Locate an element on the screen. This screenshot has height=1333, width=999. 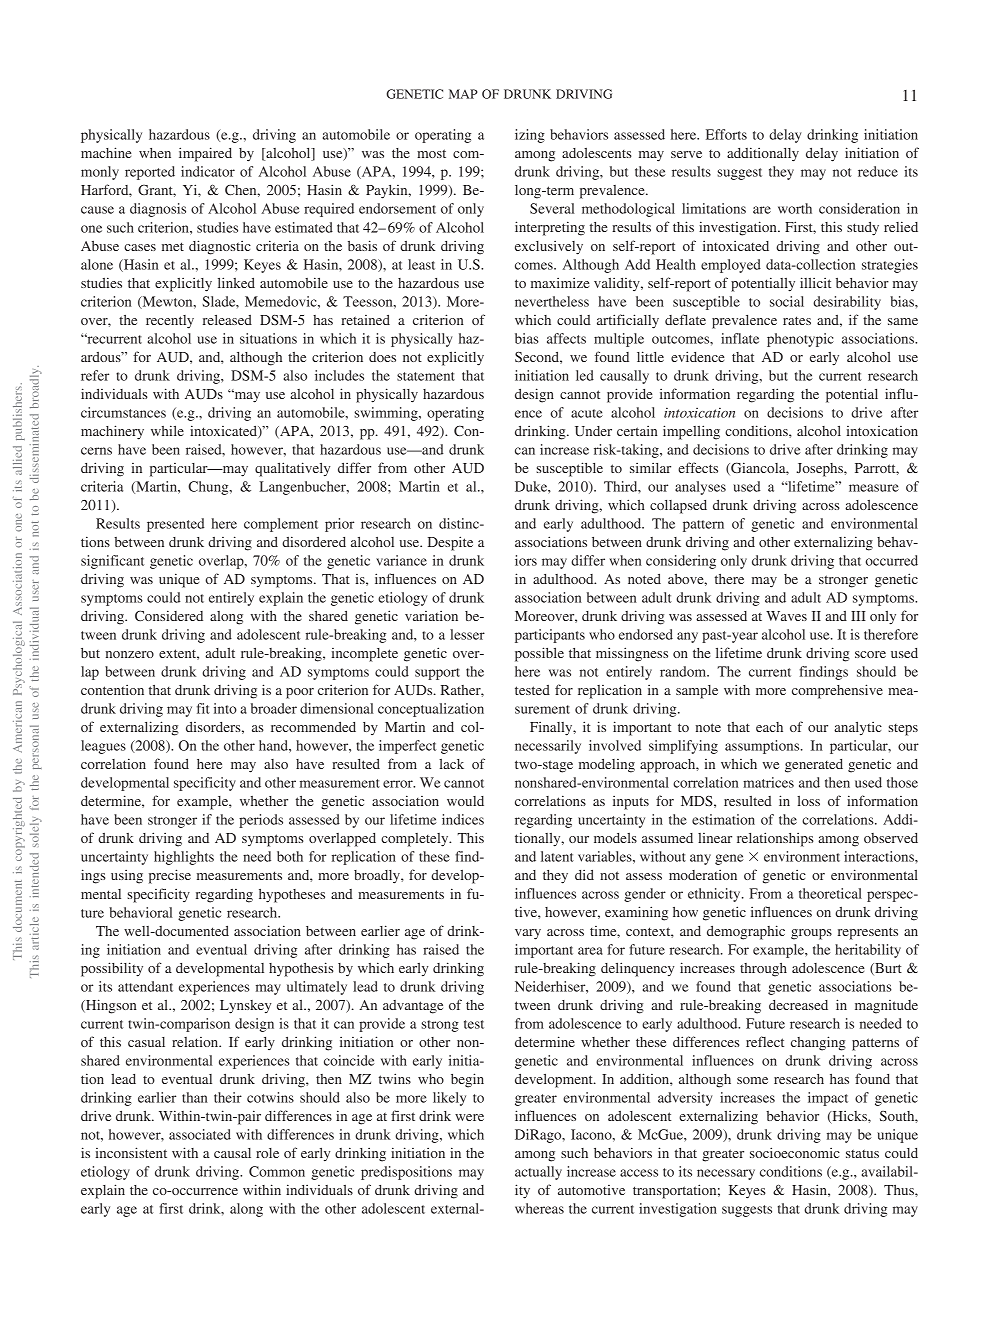
Waves is located at coordinates (786, 616).
